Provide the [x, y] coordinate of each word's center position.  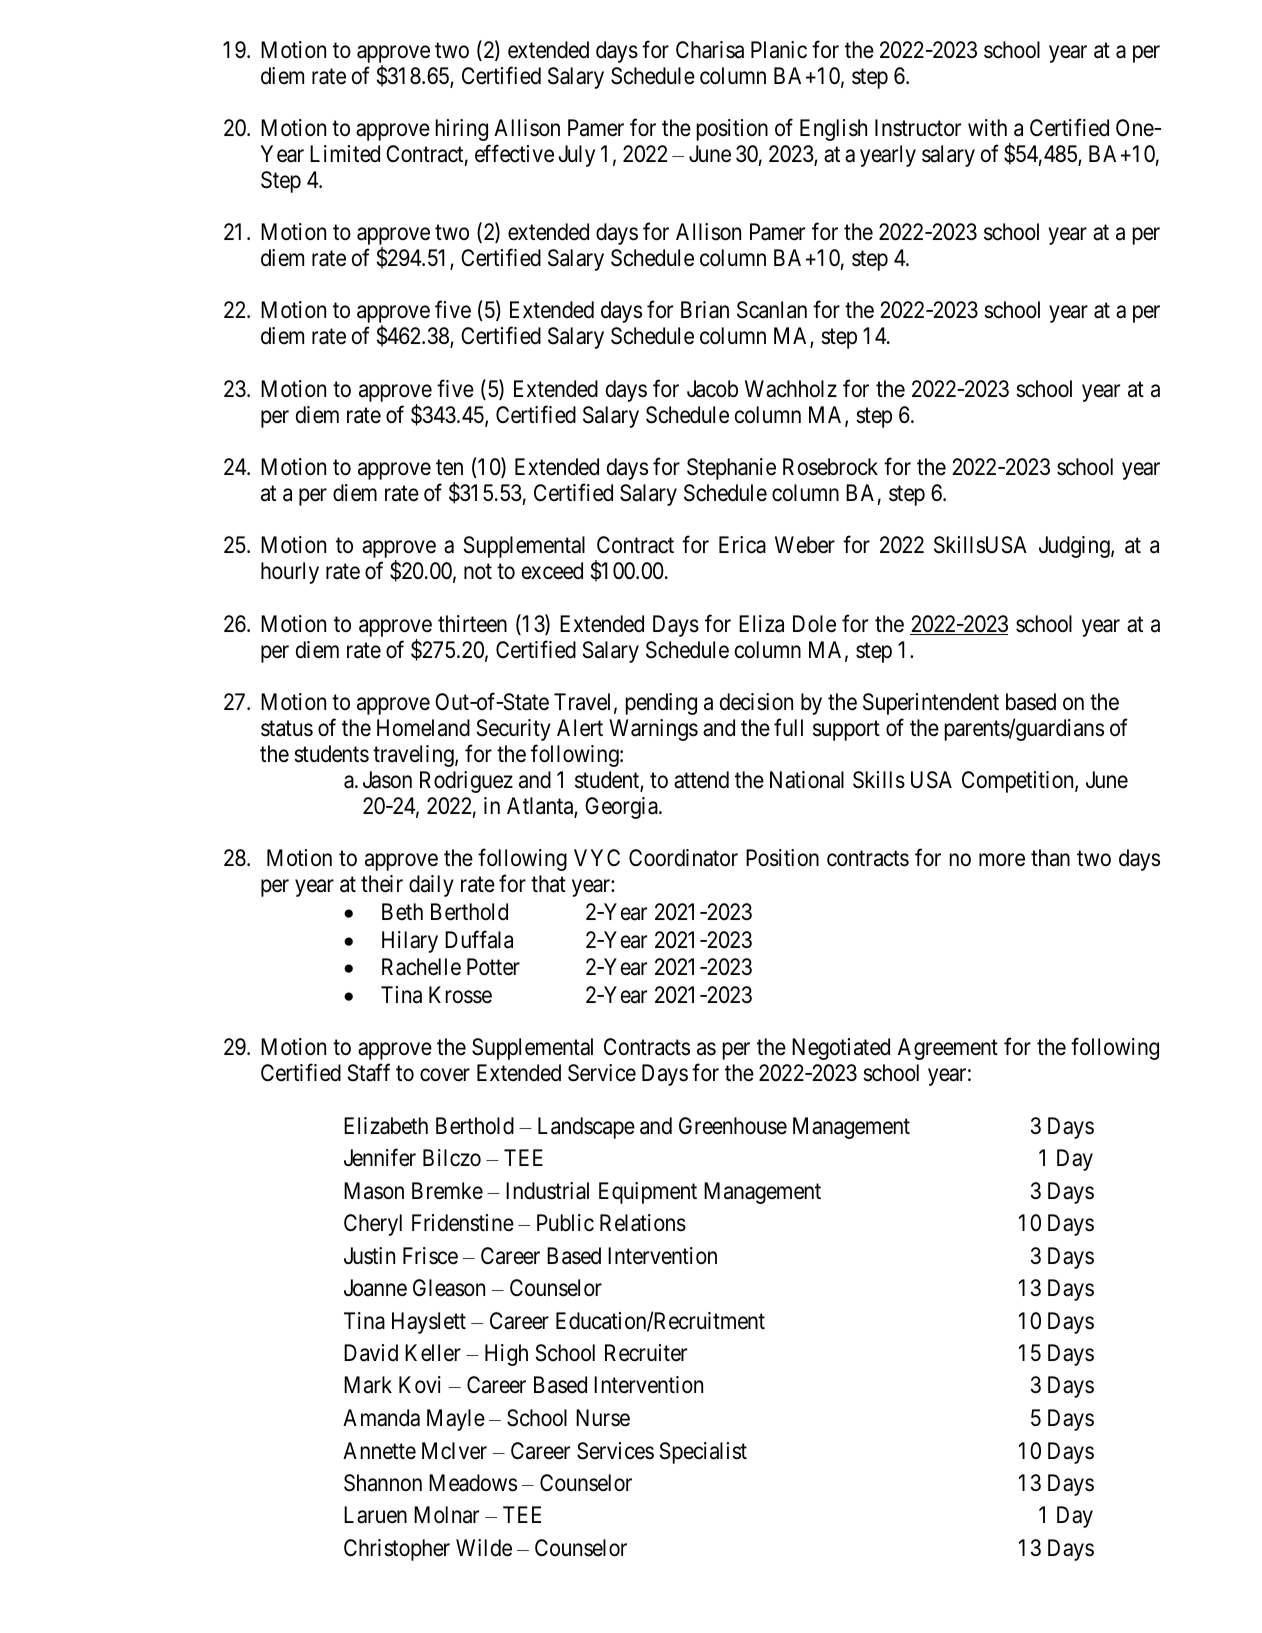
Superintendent [931, 704]
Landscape [586, 1128]
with [987, 127]
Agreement [948, 1049]
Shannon [383, 1483]
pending [661, 704]
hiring [462, 130]
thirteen [472, 624]
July [576, 156]
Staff [369, 1073]
